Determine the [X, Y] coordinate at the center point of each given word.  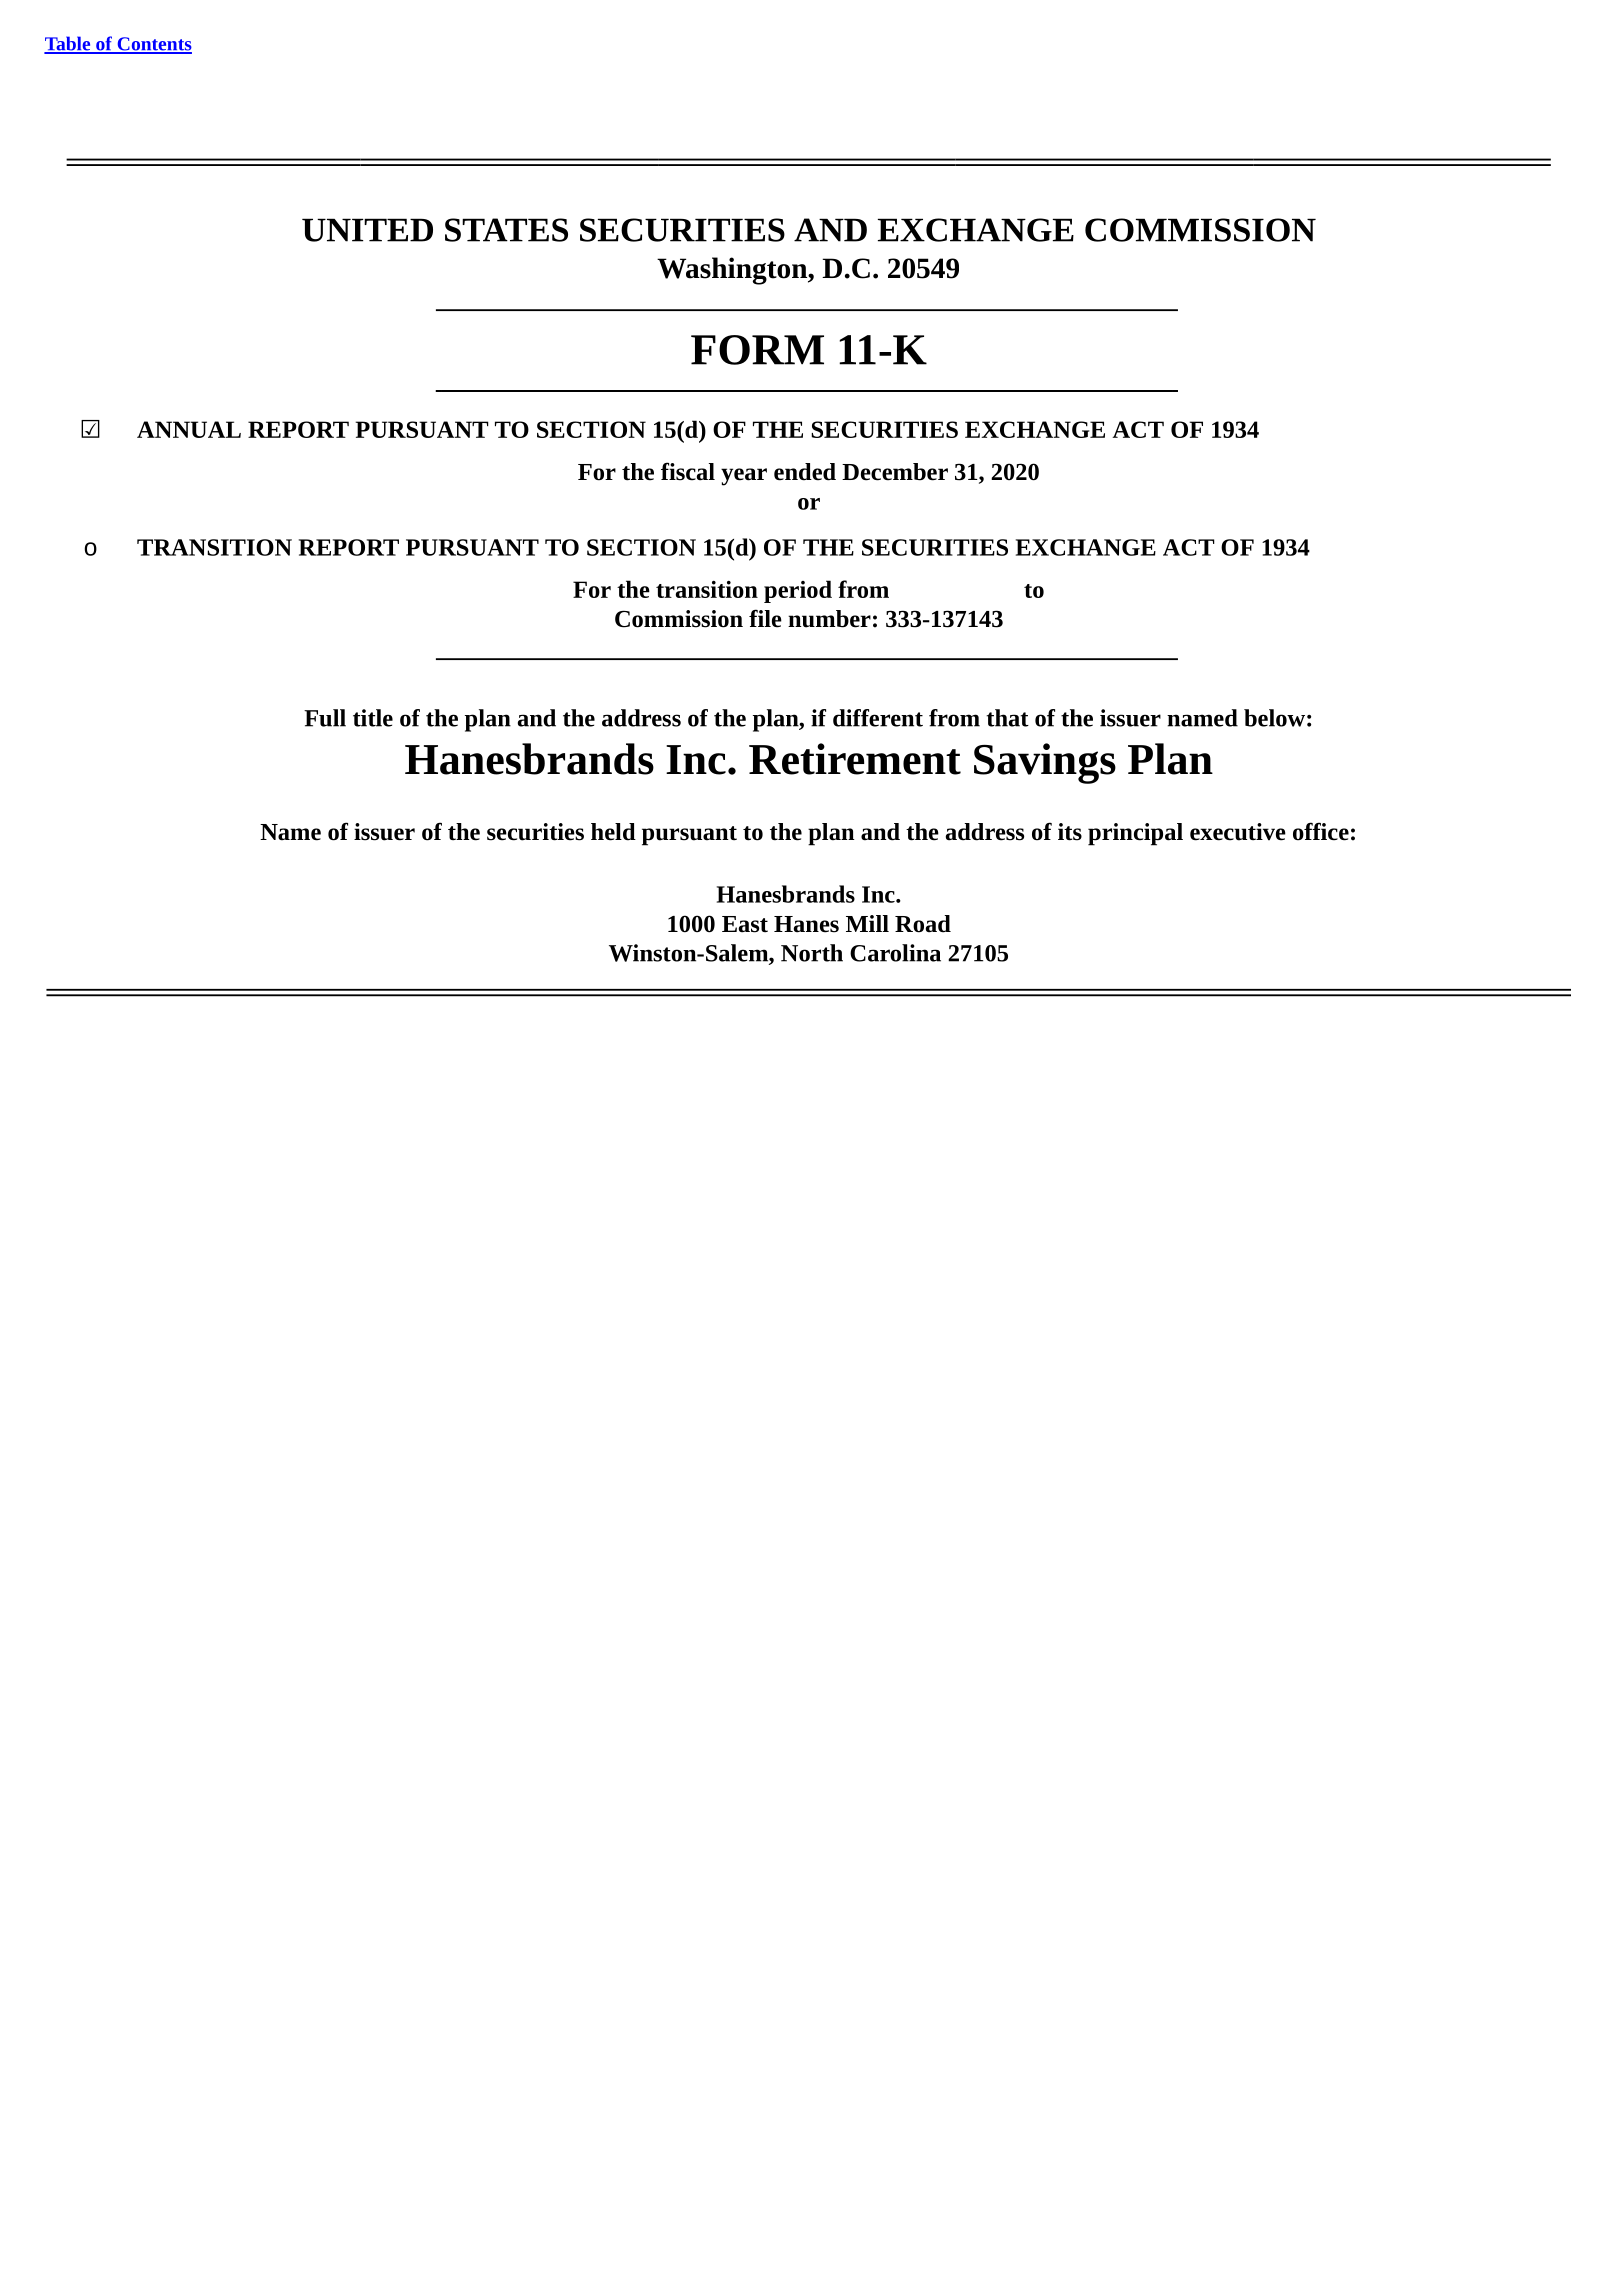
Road [923, 924]
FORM [757, 350]
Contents [153, 45]
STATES [506, 230]
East [745, 924]
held [613, 832]
